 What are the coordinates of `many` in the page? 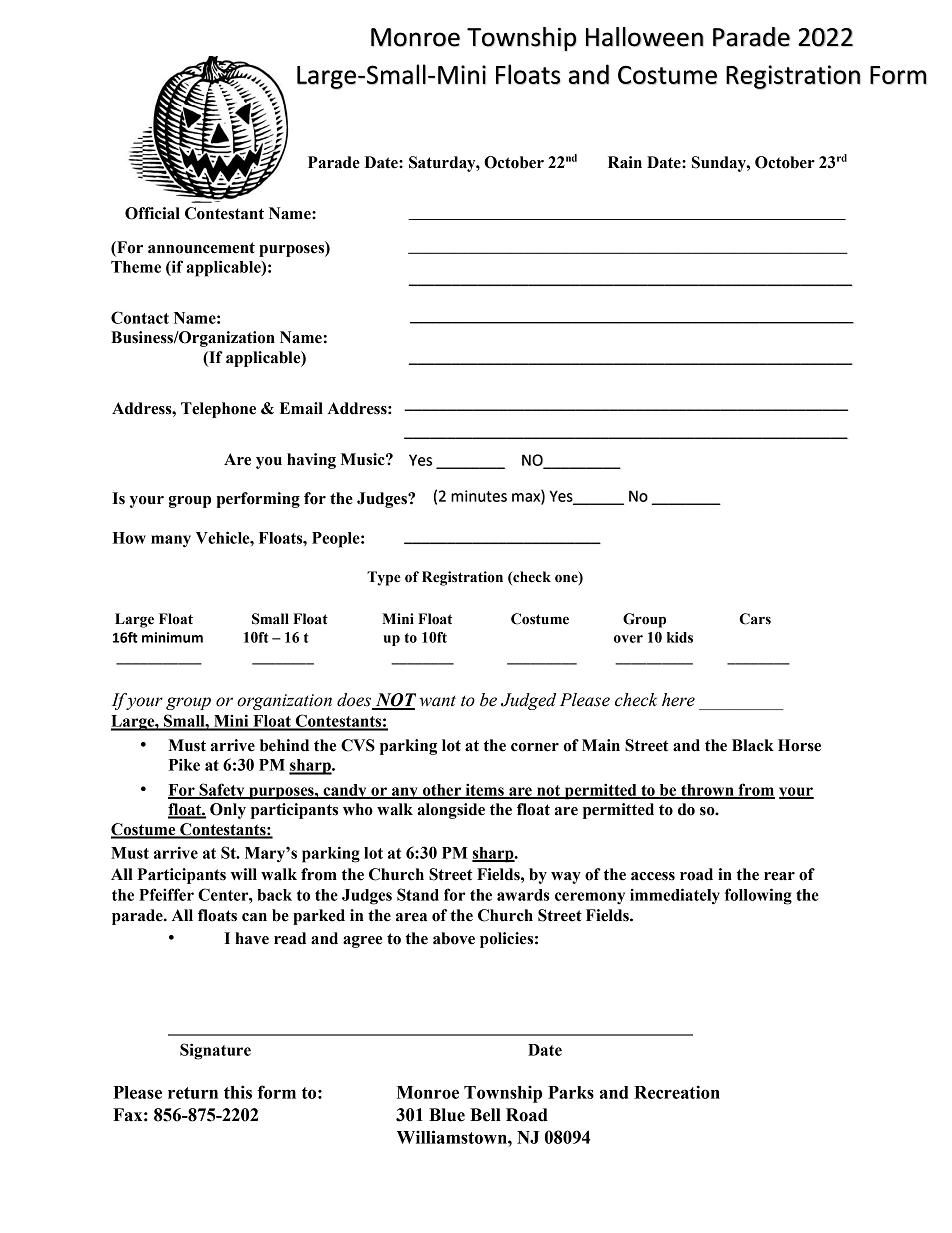 It's located at (171, 541).
